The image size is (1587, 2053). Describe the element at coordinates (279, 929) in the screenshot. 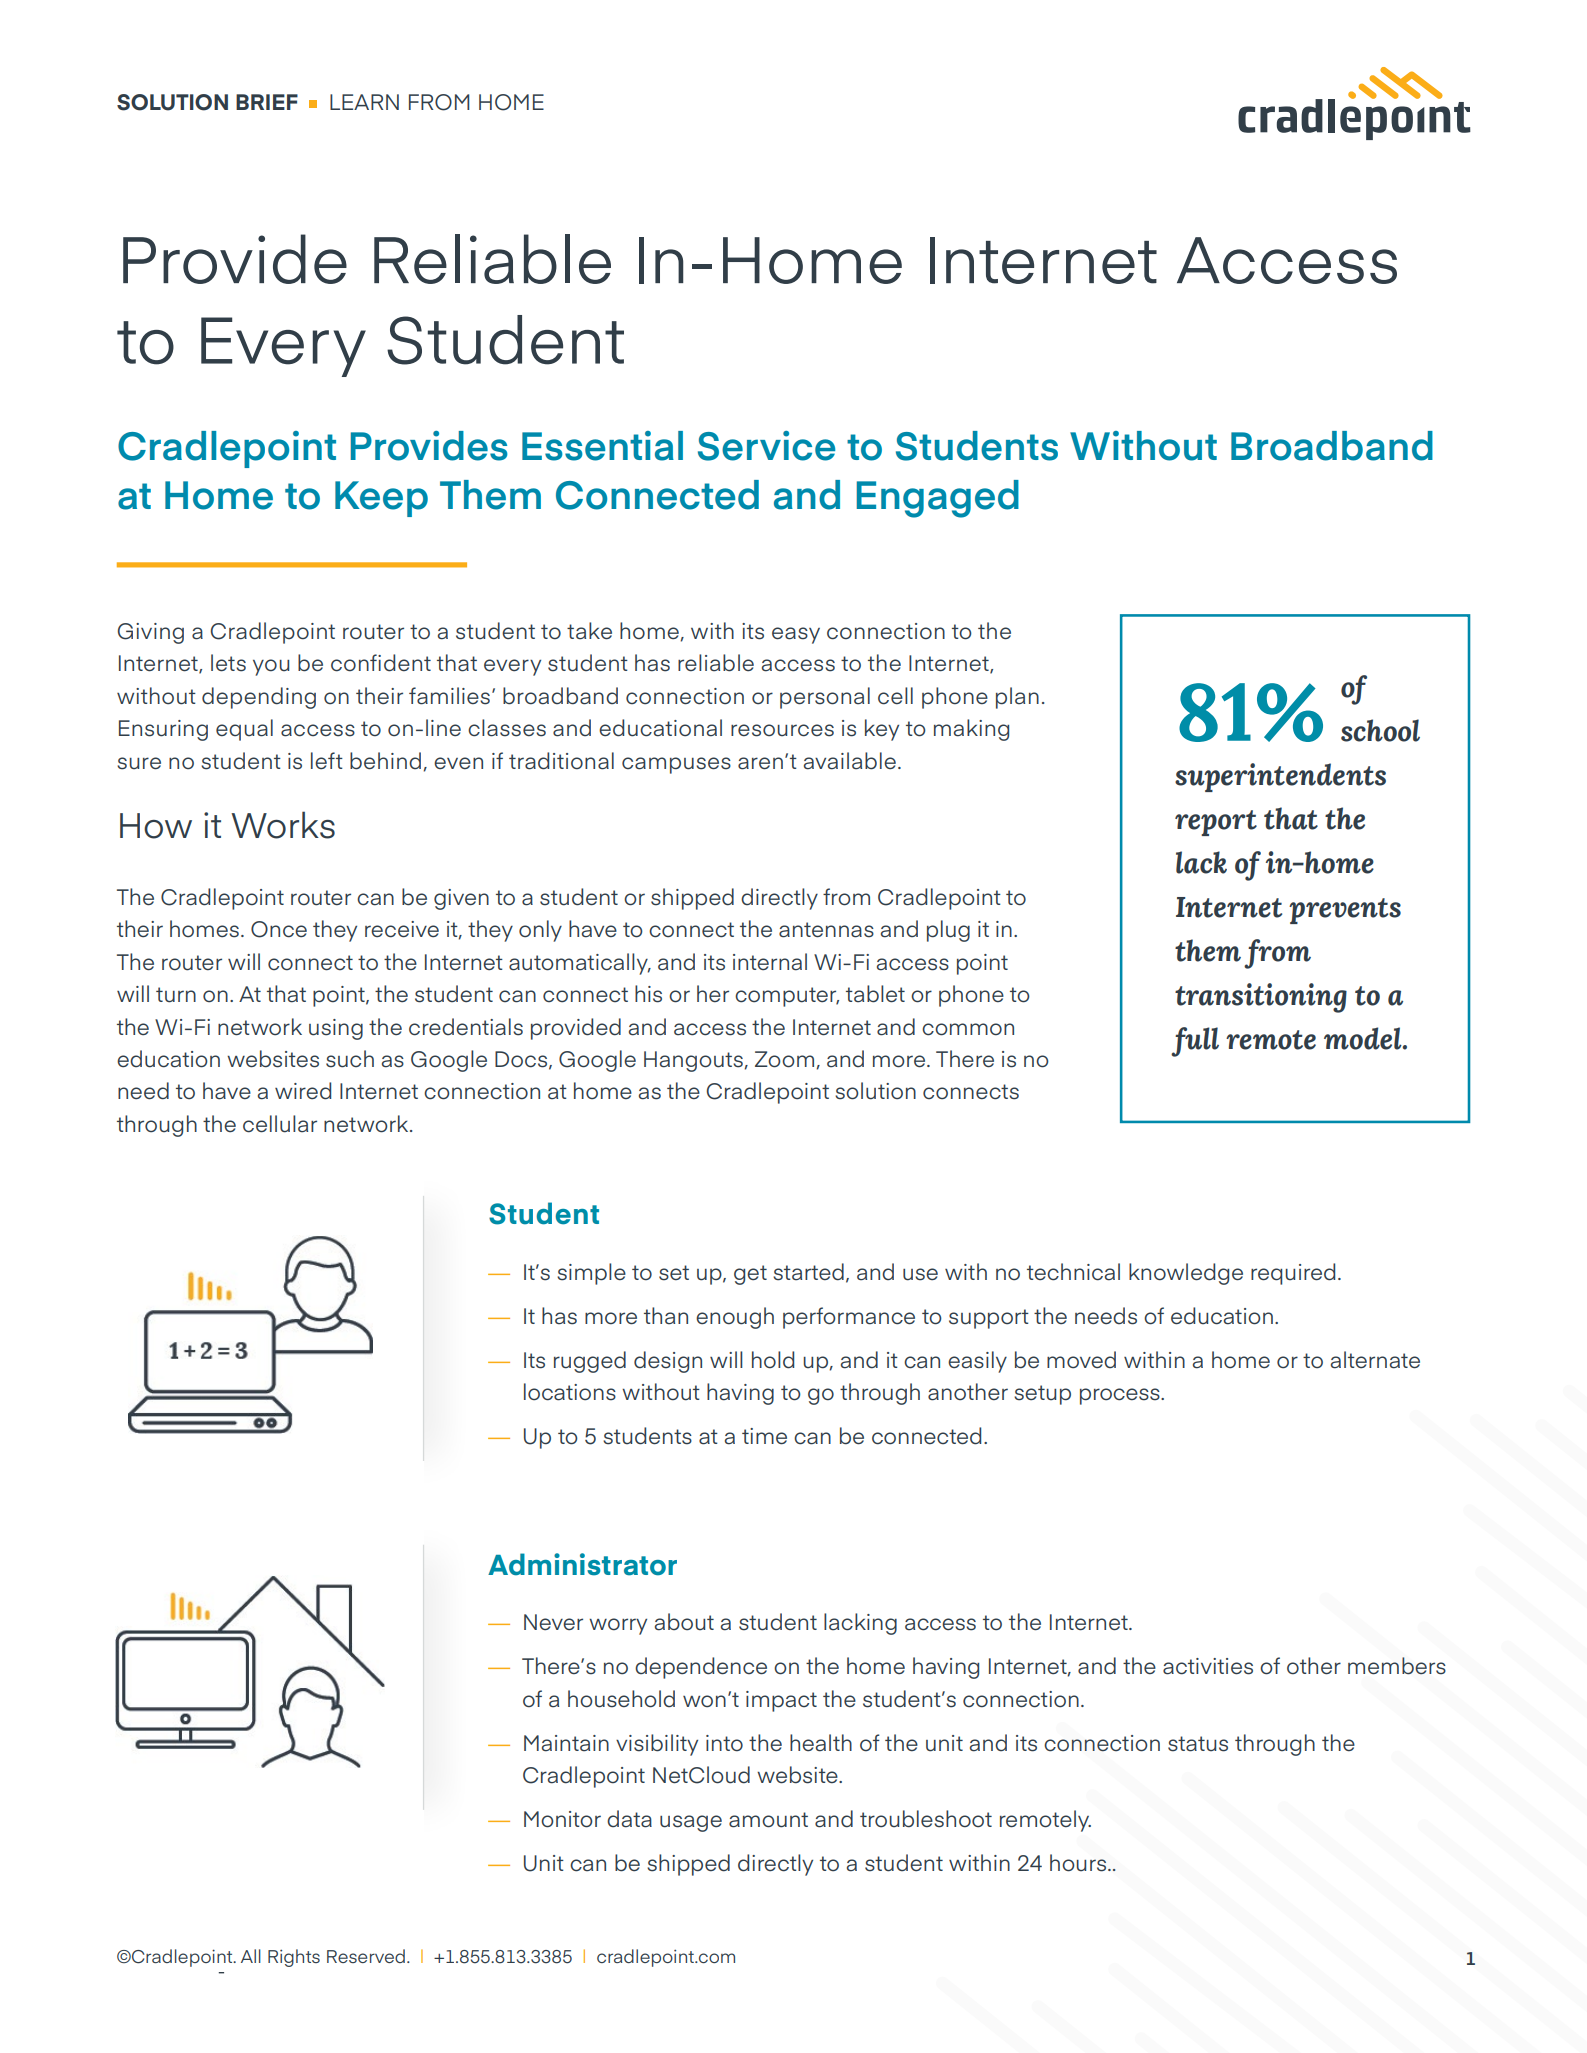

I see `Once` at that location.
